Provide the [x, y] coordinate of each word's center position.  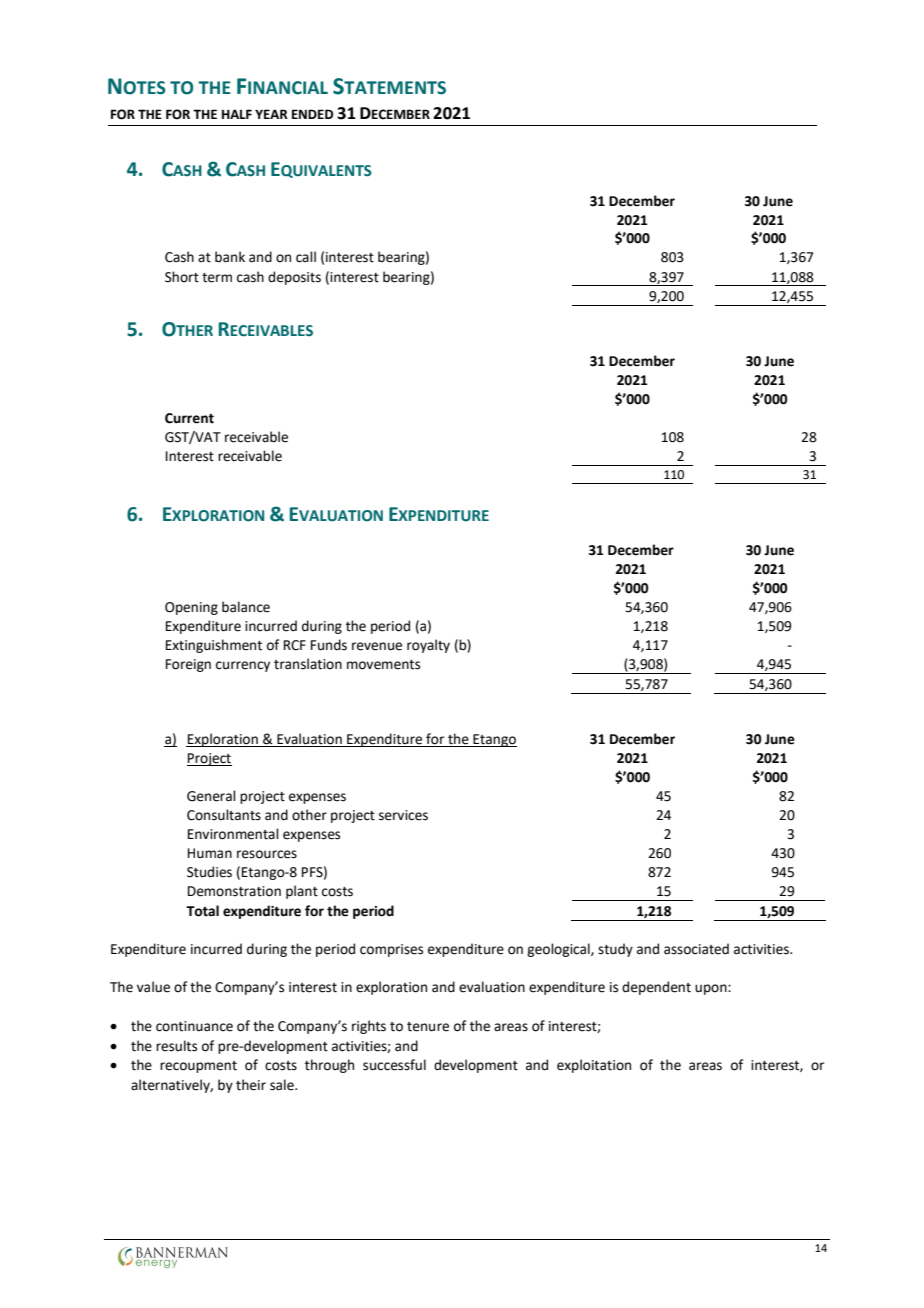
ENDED [312, 114]
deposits [294, 278]
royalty [428, 646]
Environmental [233, 834]
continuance [194, 1026]
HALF [237, 114]
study [615, 950]
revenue [377, 646]
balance [246, 607]
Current [189, 418]
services [403, 815]
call [306, 257]
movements [383, 665]
